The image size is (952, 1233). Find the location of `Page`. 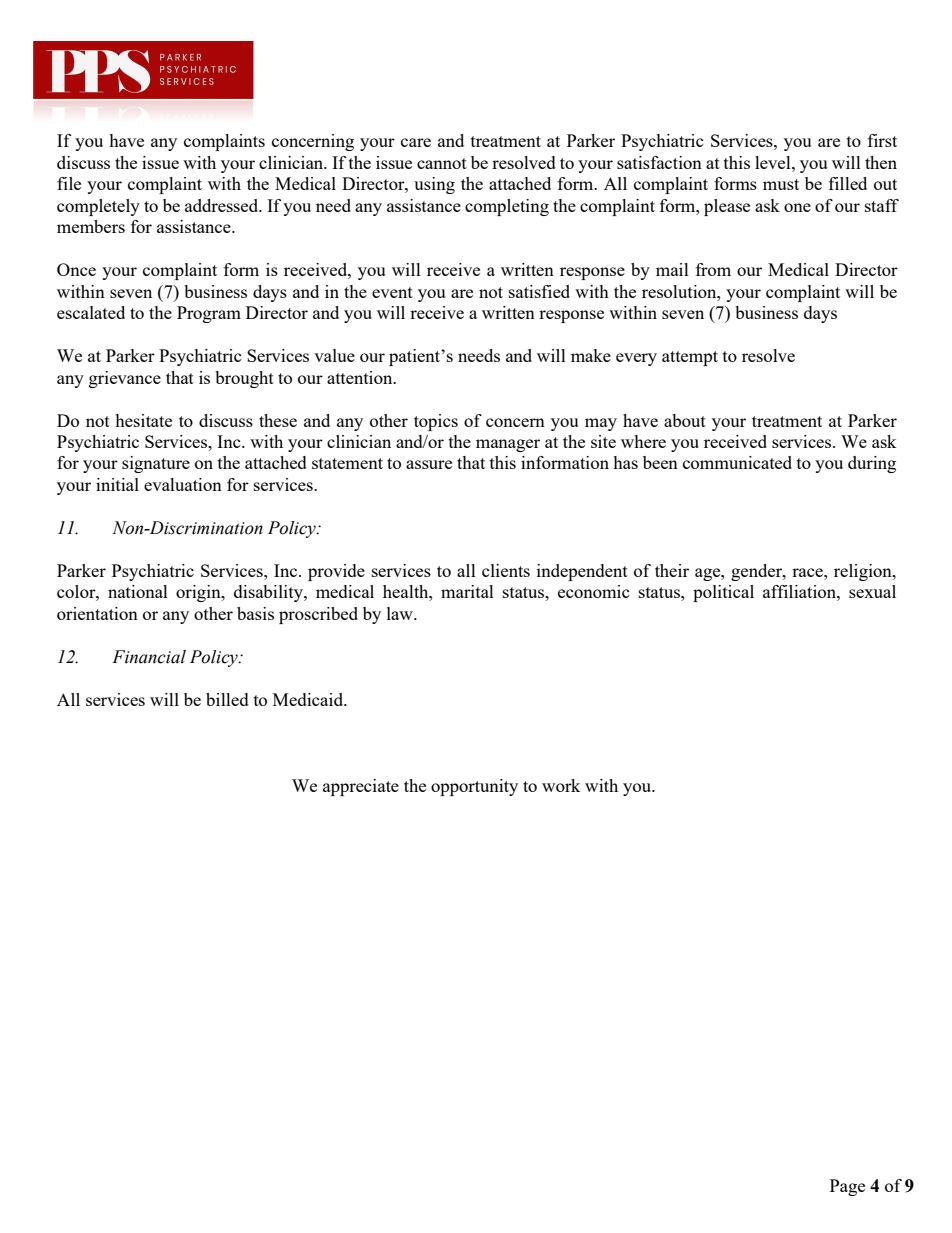

Page is located at coordinates (847, 1187).
